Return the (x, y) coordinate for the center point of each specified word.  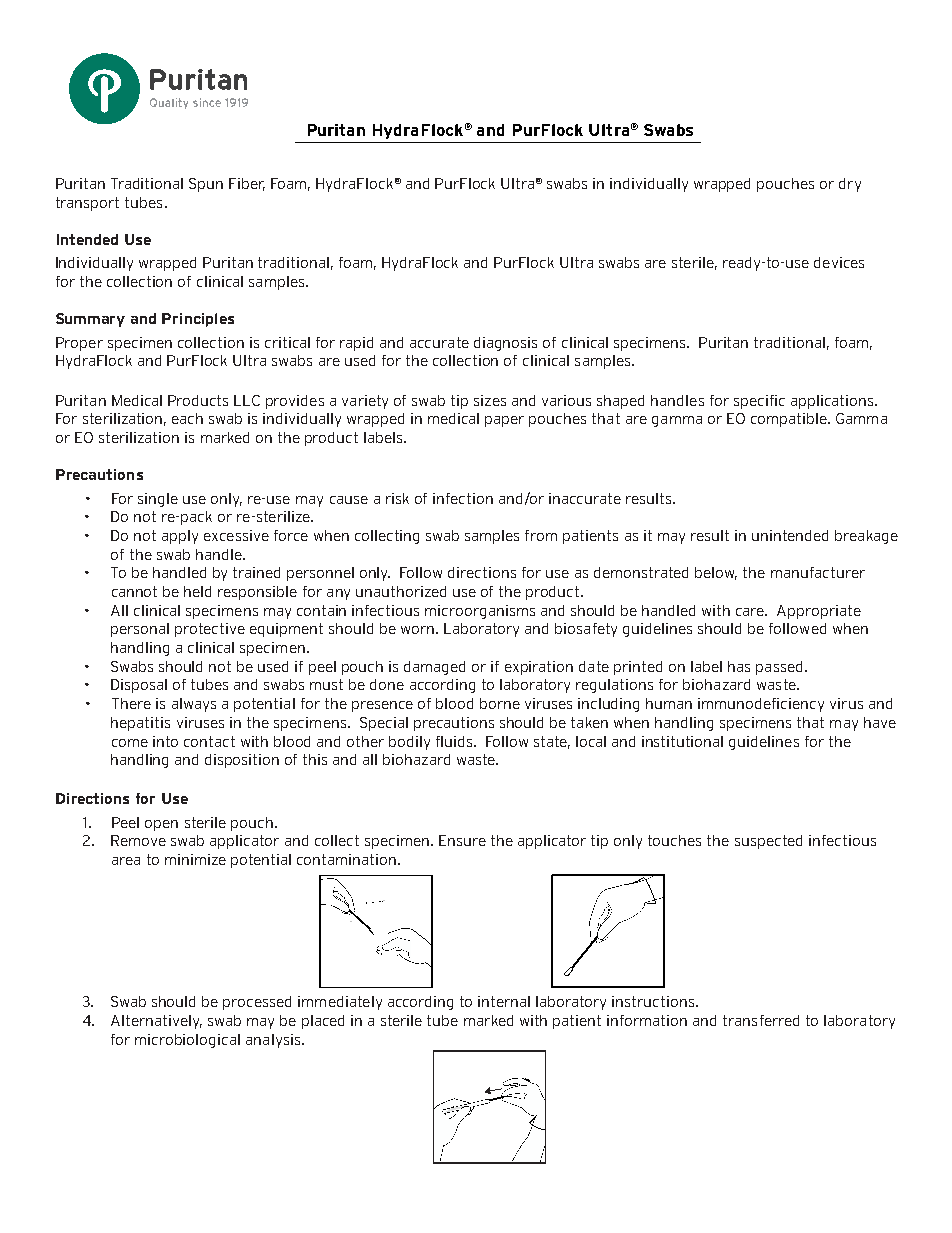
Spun (206, 185)
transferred (761, 1020)
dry (850, 185)
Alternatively (156, 1022)
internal (504, 1001)
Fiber (247, 184)
